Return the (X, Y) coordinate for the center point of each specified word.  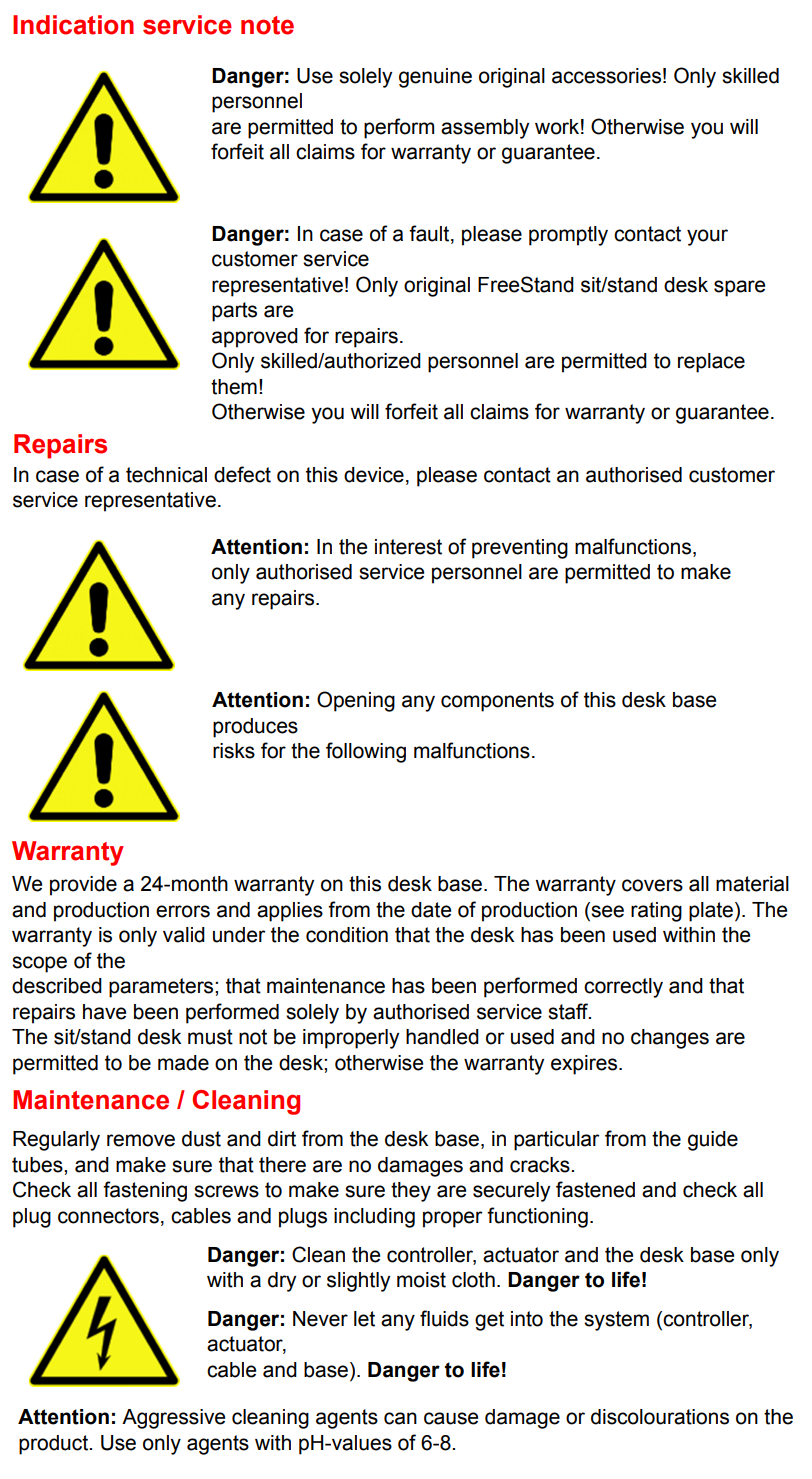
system (616, 1321)
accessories (606, 76)
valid (184, 935)
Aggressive (173, 1419)
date (431, 910)
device (374, 475)
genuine (435, 78)
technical (166, 475)
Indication (73, 25)
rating (656, 912)
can (400, 1418)
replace (711, 363)
